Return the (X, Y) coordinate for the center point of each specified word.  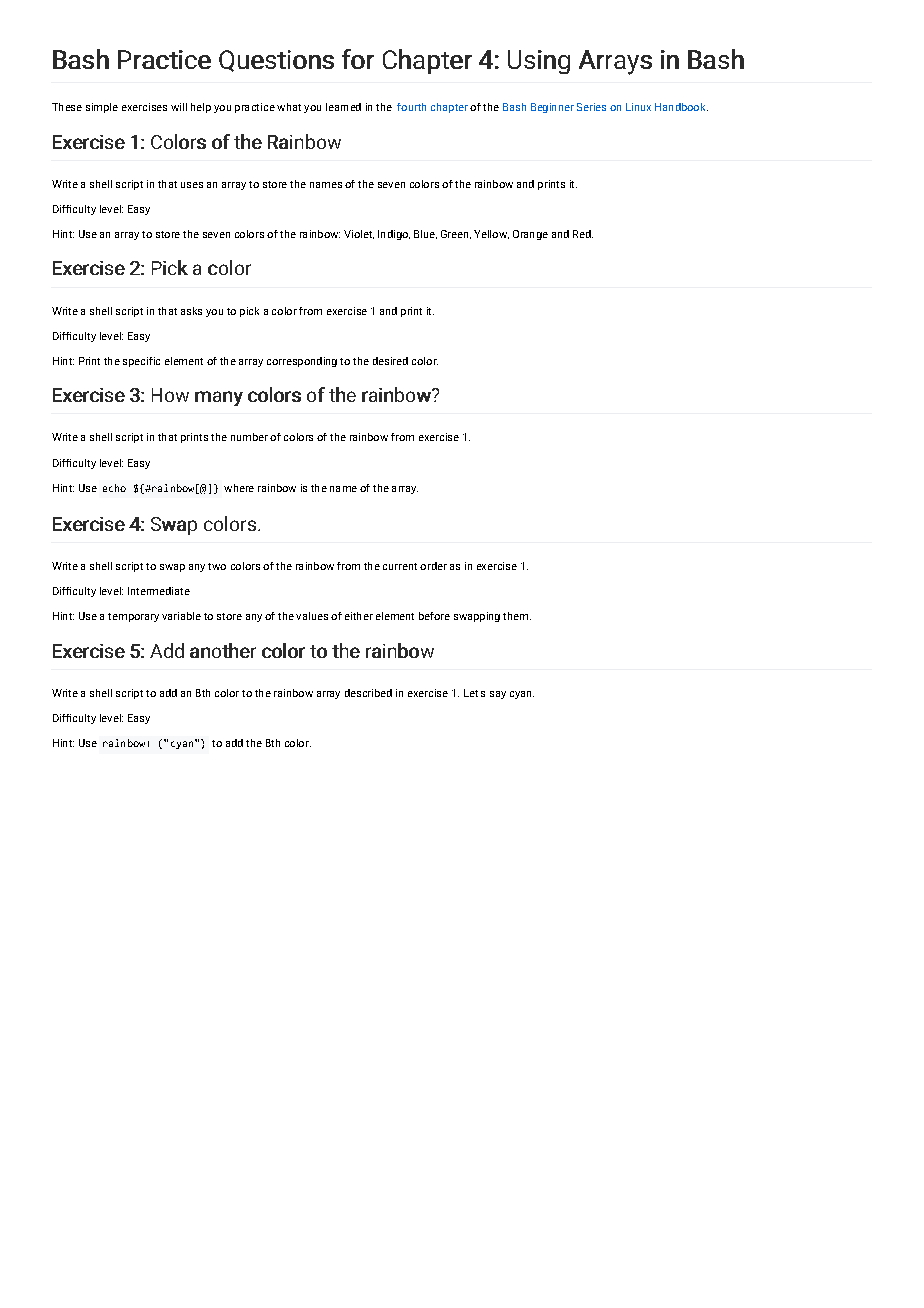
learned (343, 107)
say (498, 695)
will (179, 107)
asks (191, 311)
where (239, 488)
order (433, 566)
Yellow (491, 234)
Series (591, 107)
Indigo (394, 235)
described (368, 693)
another (223, 650)
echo (114, 488)
